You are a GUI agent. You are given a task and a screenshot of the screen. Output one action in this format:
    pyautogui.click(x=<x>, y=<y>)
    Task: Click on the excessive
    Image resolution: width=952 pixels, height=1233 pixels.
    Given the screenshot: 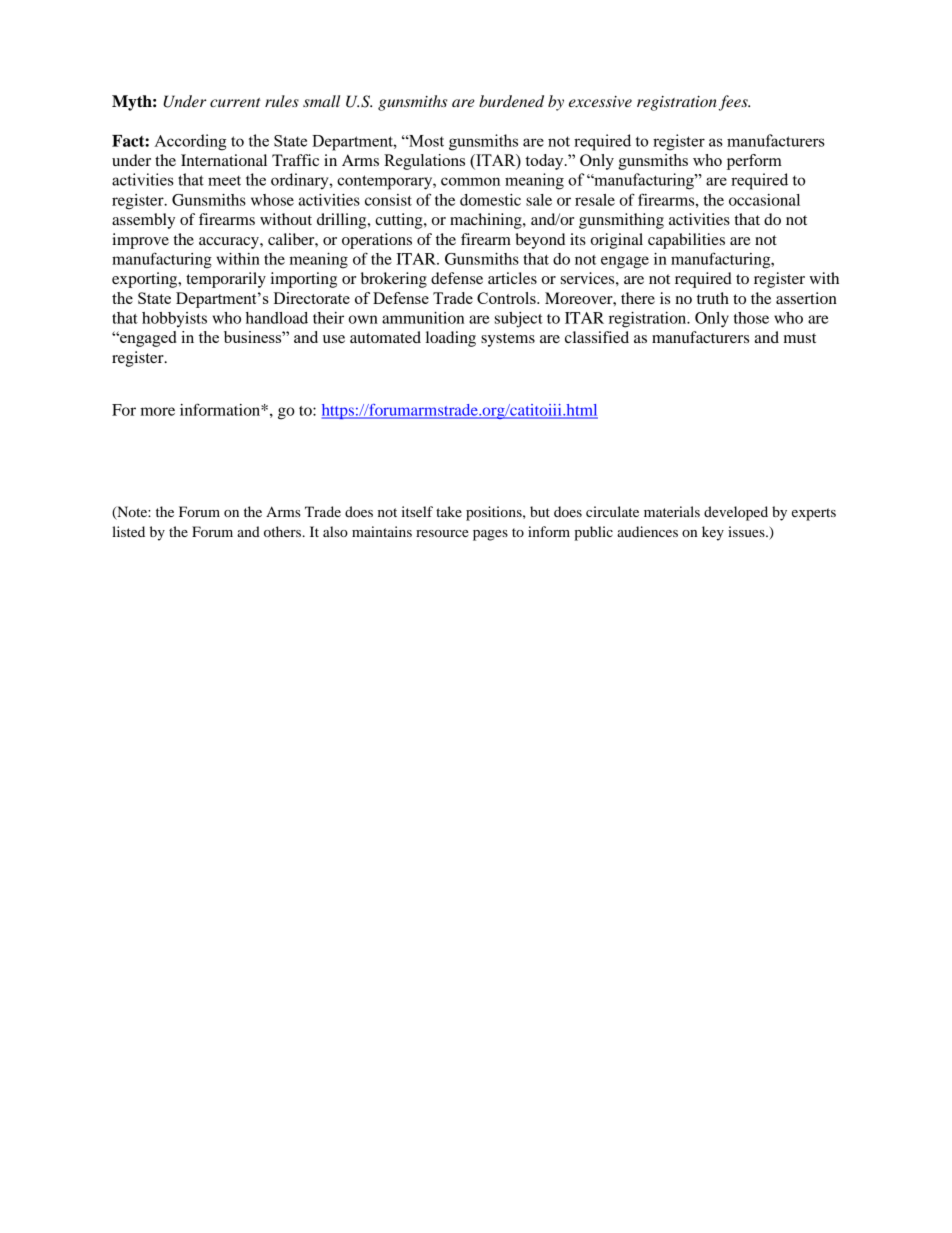 What is the action you would take?
    pyautogui.click(x=600, y=101)
